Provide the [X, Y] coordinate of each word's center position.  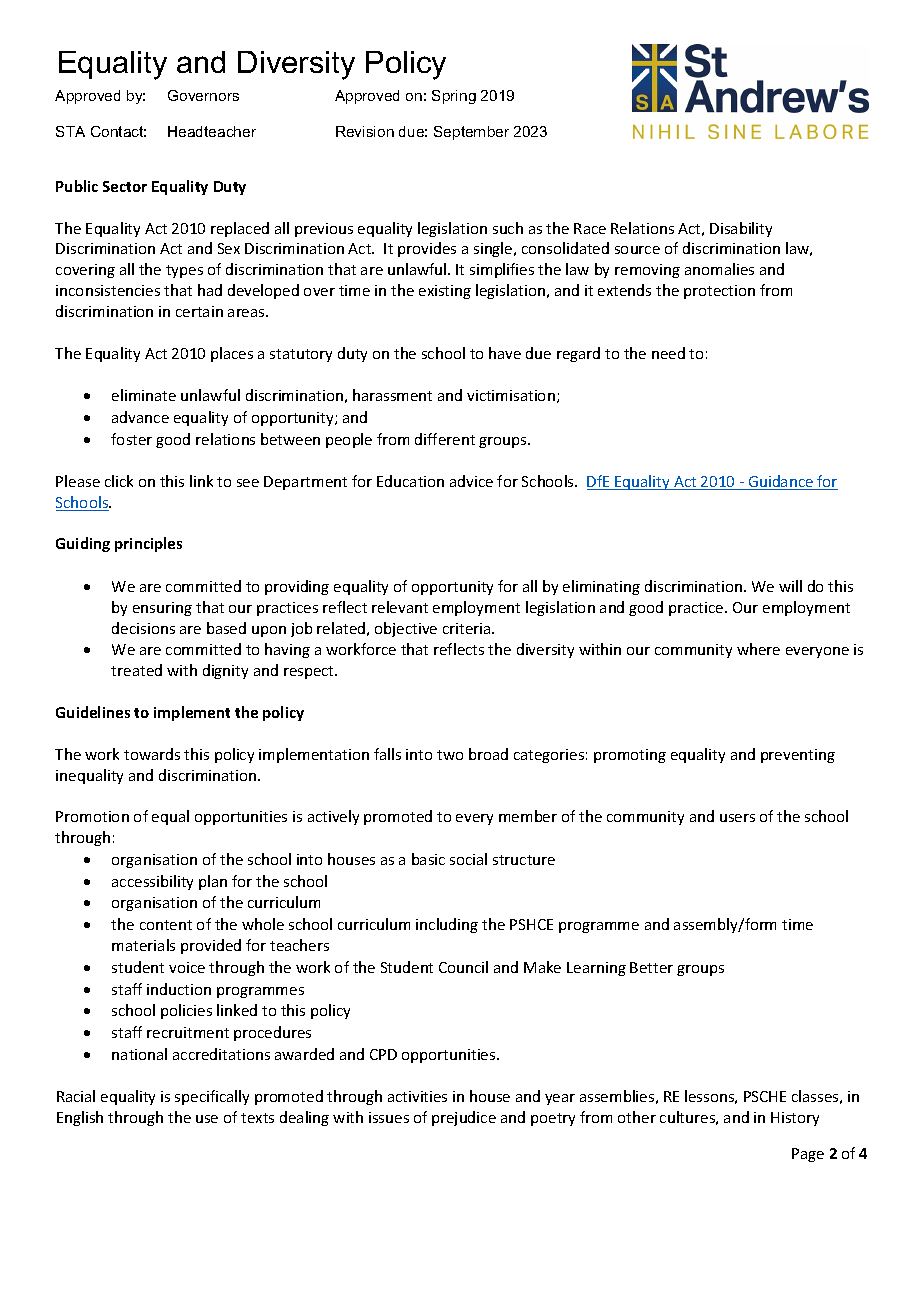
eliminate [144, 395]
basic [428, 859]
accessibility [152, 882]
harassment [392, 395]
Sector [125, 186]
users [737, 818]
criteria [468, 628]
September [471, 133]
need [668, 353]
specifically [212, 1097]
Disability [741, 229]
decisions [143, 628]
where [758, 649]
